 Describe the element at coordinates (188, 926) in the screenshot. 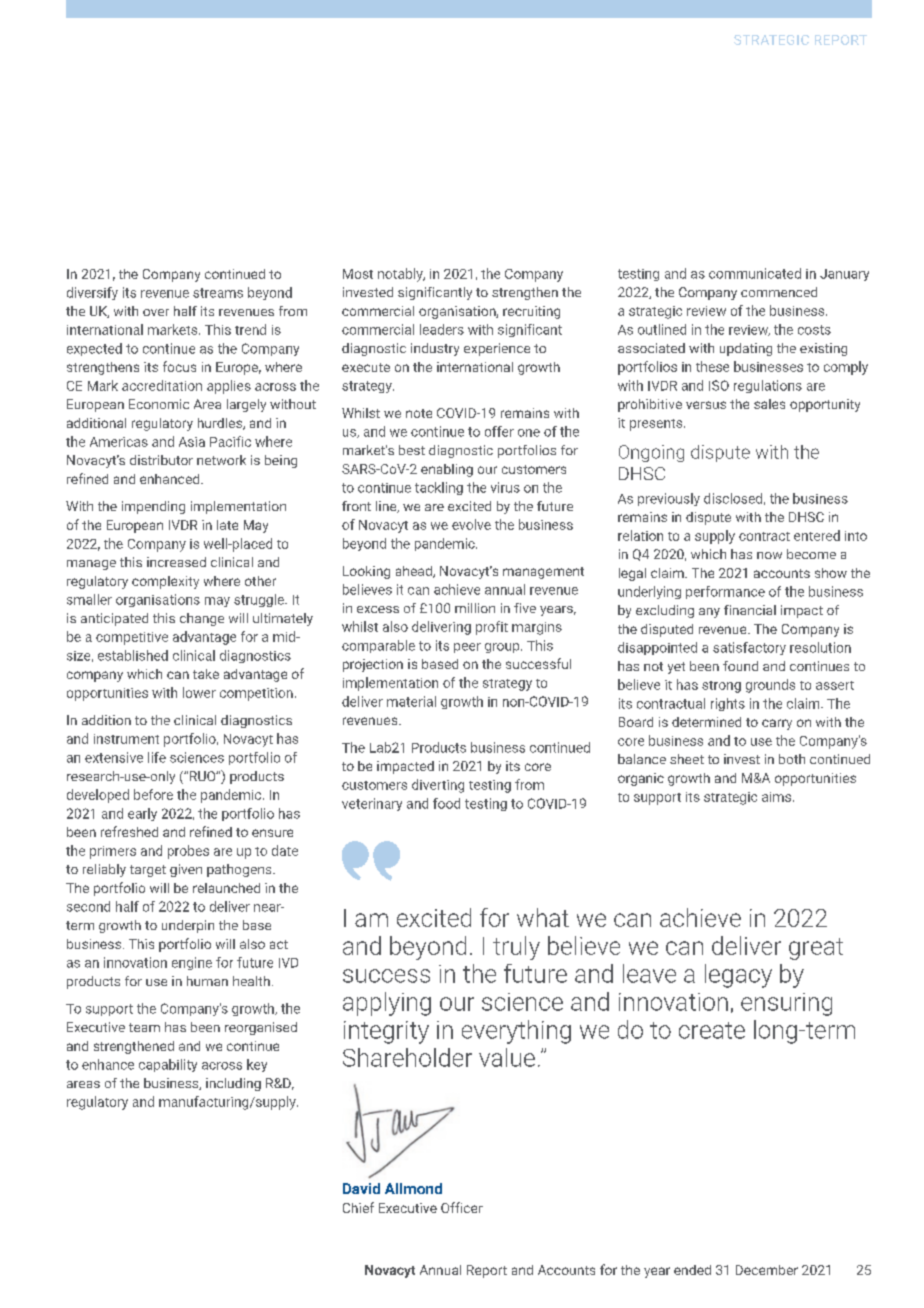

I see `underpin` at that location.
